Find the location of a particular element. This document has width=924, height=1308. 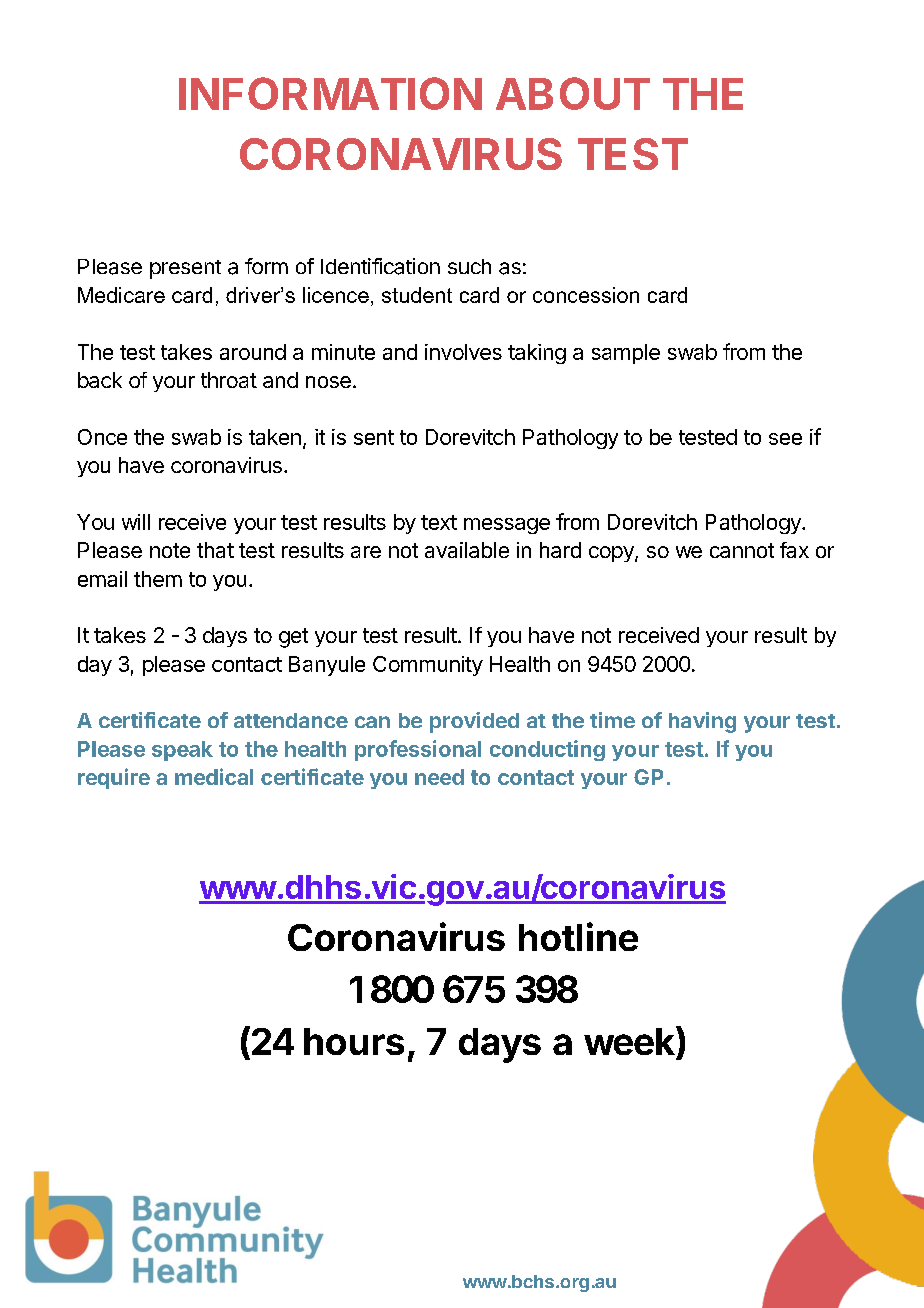

available is located at coordinates (467, 550).
